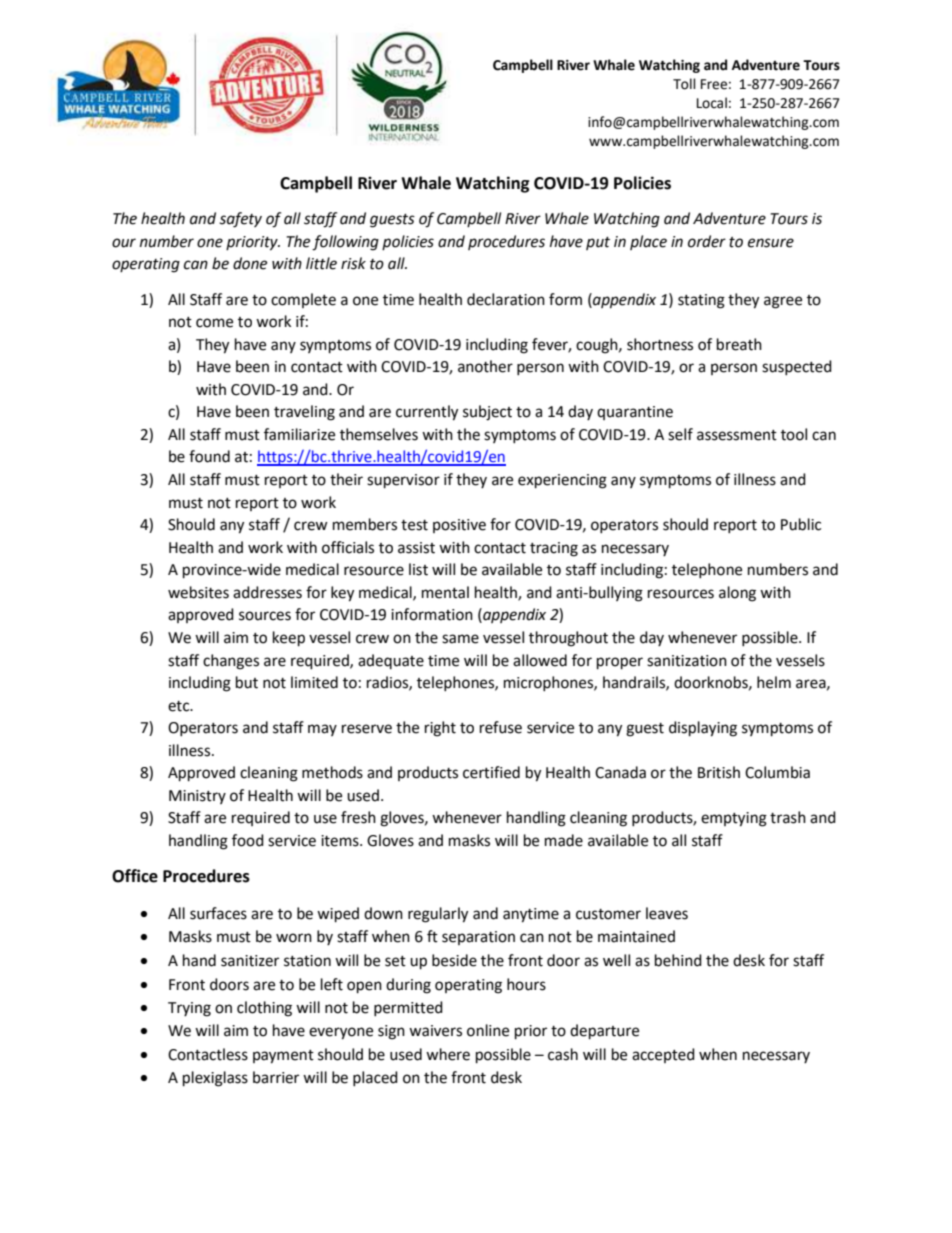 The image size is (952, 1233). What do you see at coordinates (448, 1054) in the screenshot?
I see `where` at bounding box center [448, 1054].
